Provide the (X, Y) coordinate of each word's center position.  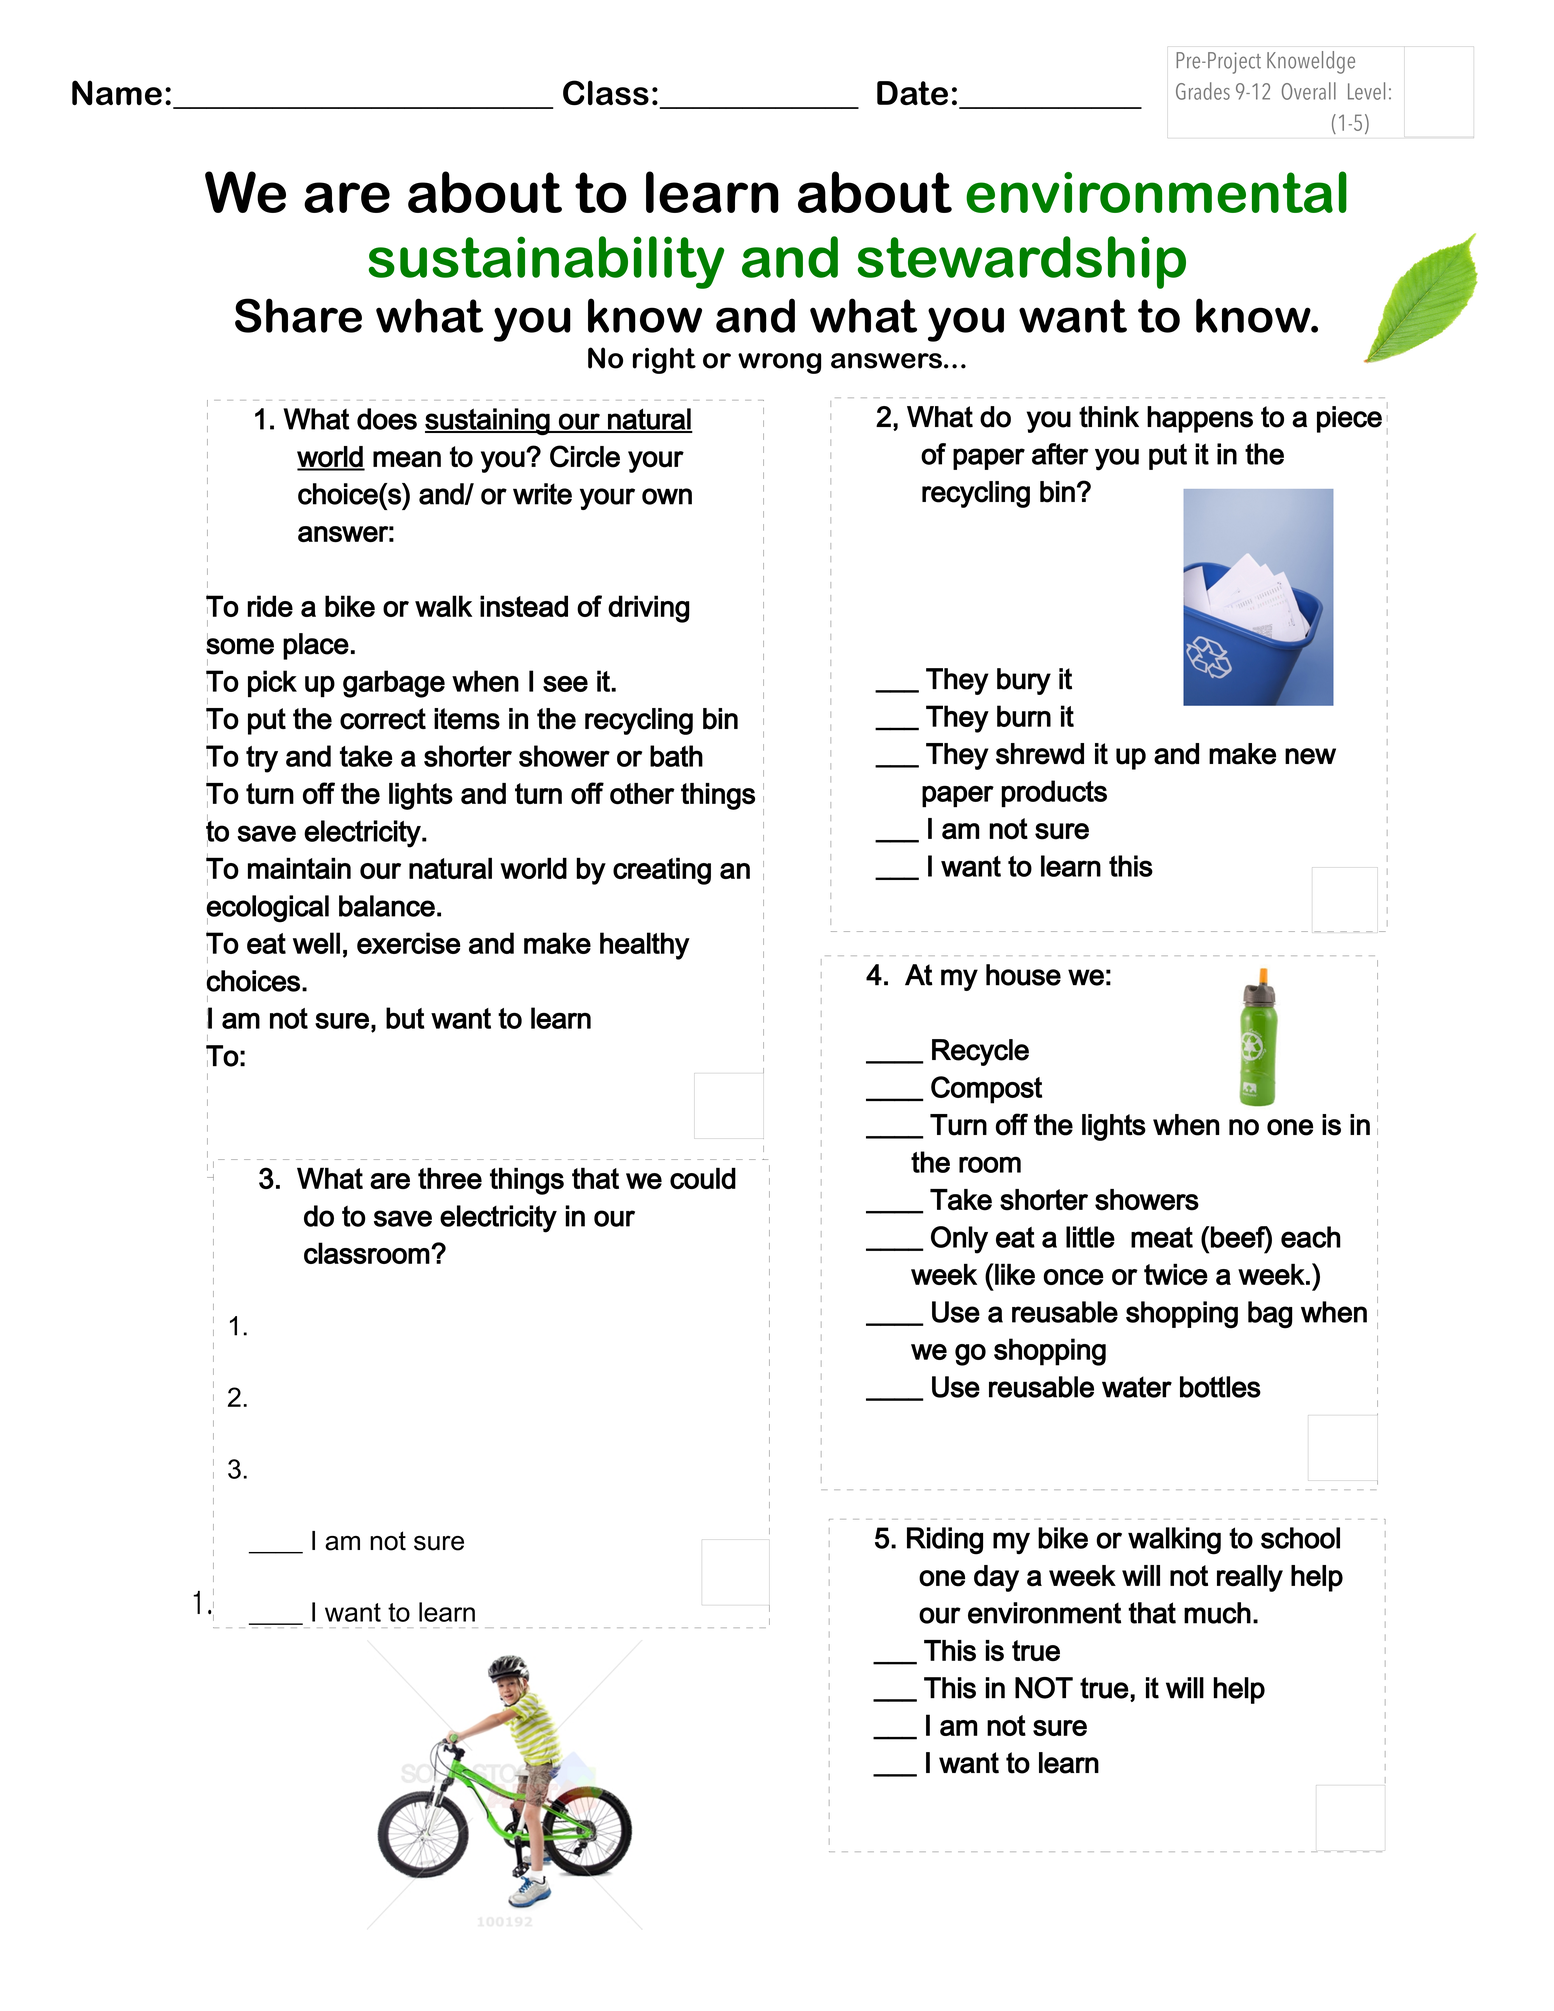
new (1310, 756)
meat (1162, 1237)
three (450, 1178)
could (703, 1178)
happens (1200, 419)
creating (662, 871)
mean (407, 459)
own (667, 496)
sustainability (546, 262)
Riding (945, 1541)
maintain (299, 868)
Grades (1203, 91)
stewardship (1022, 262)
